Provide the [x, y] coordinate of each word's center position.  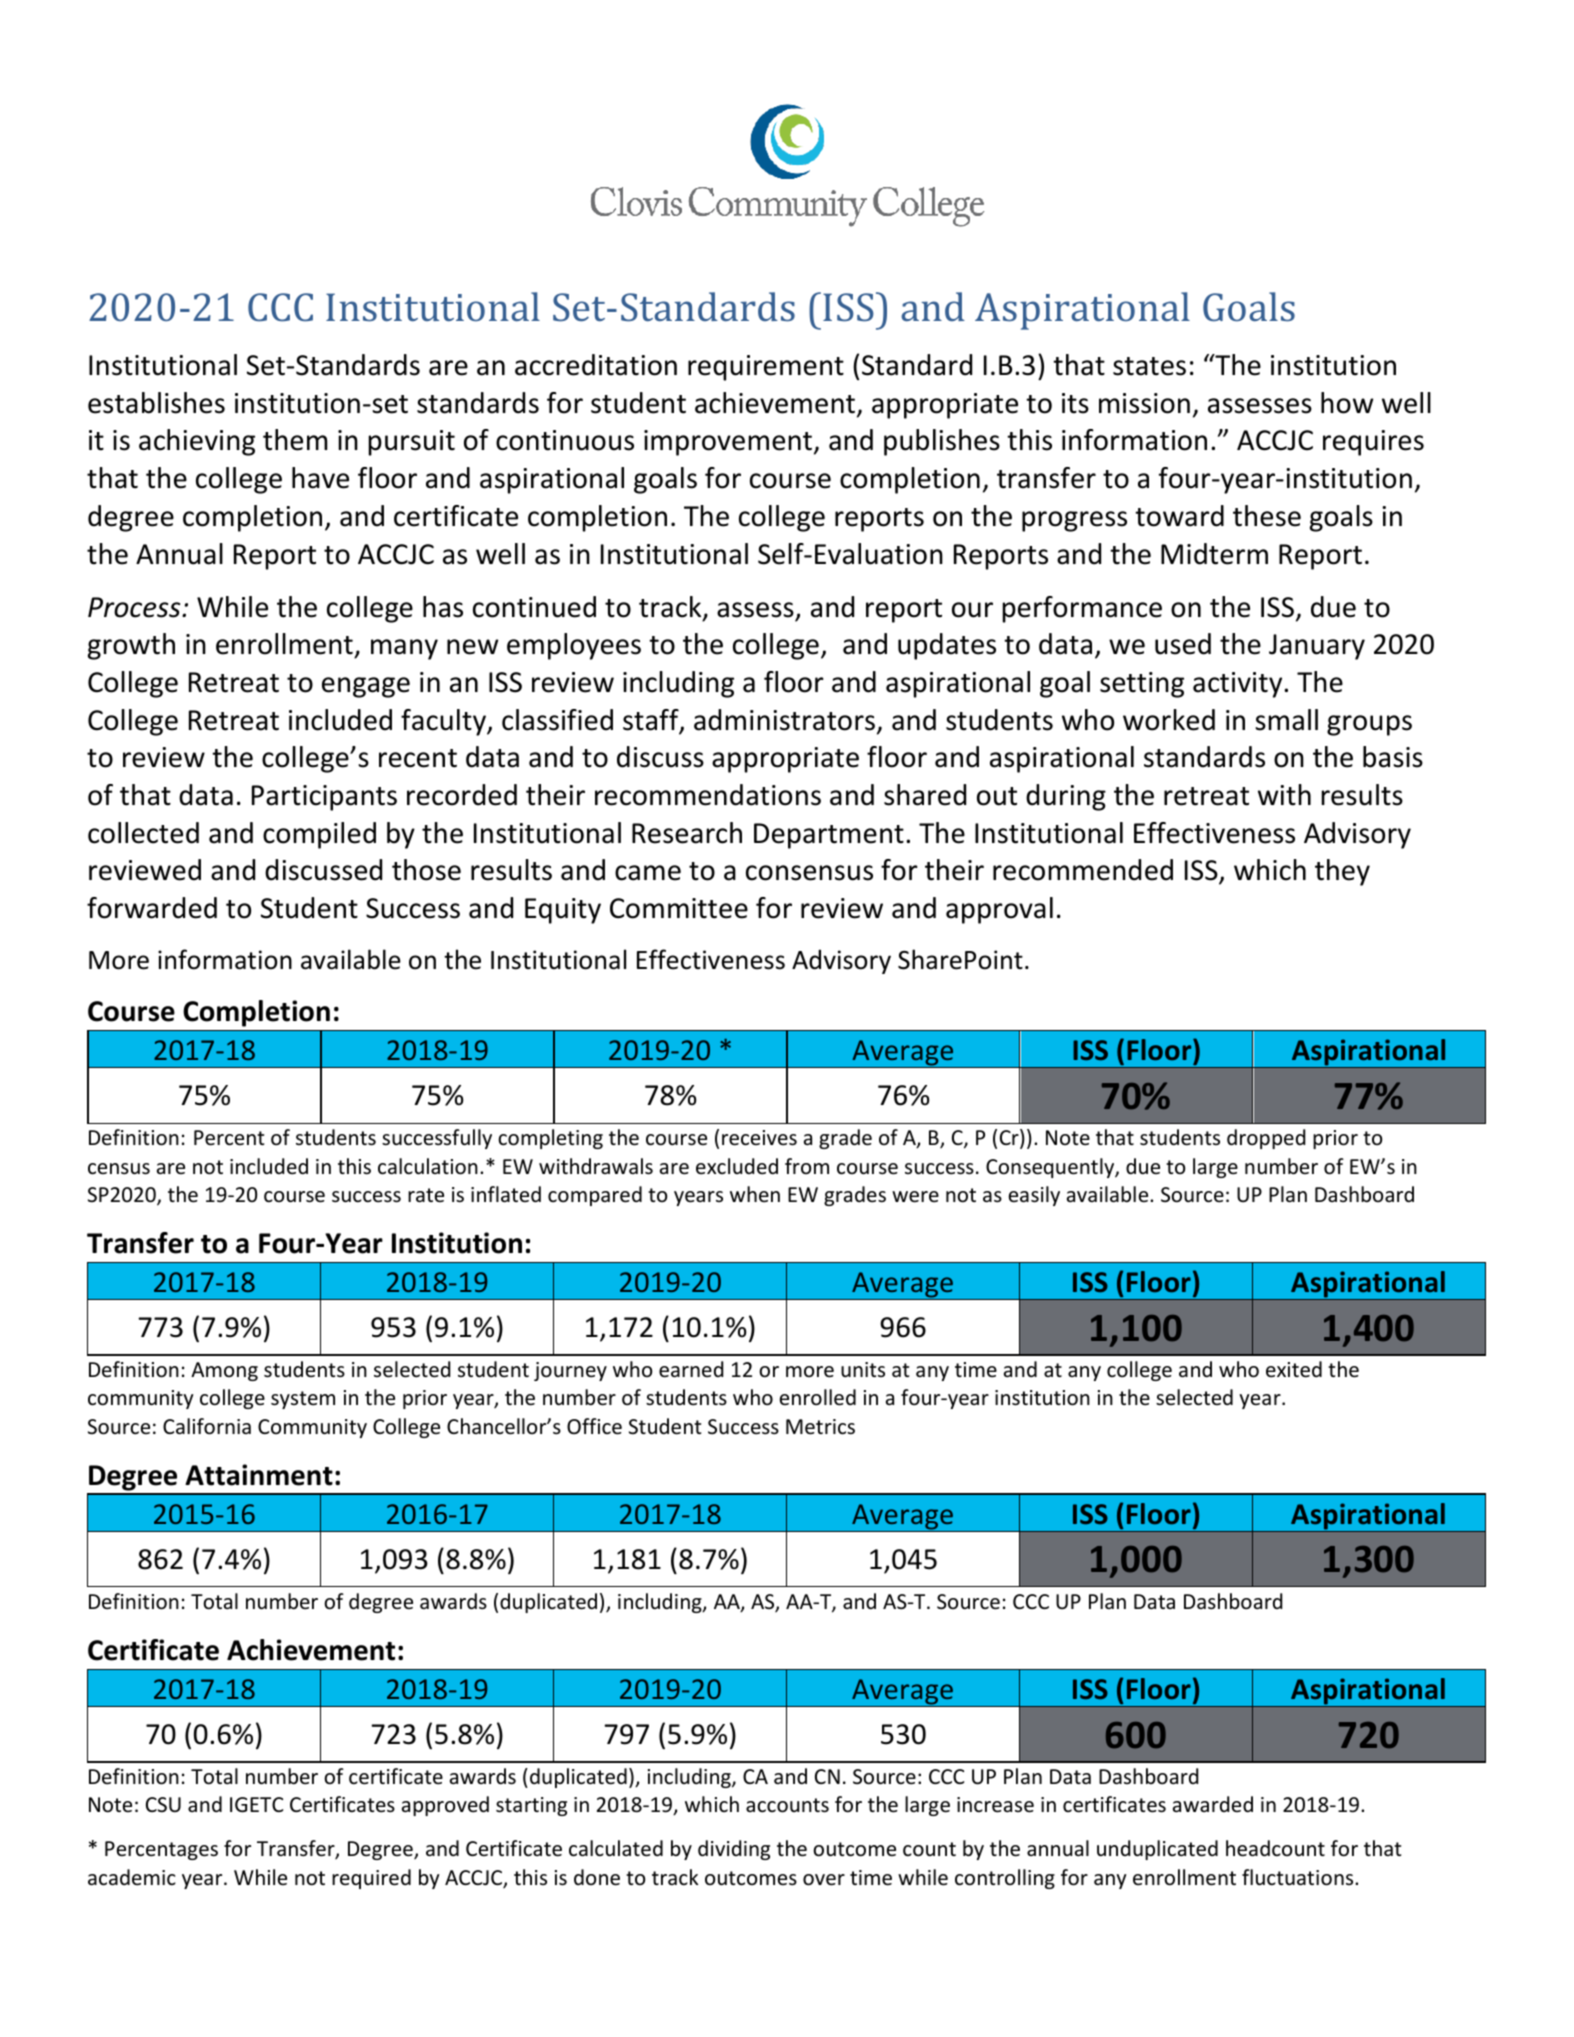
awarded [1213, 1804]
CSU [163, 1805]
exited [1294, 1369]
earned [691, 1369]
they [1342, 872]
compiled [319, 835]
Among [224, 1371]
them [295, 440]
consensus [809, 873]
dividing [734, 1850]
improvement [729, 443]
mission [1144, 403]
